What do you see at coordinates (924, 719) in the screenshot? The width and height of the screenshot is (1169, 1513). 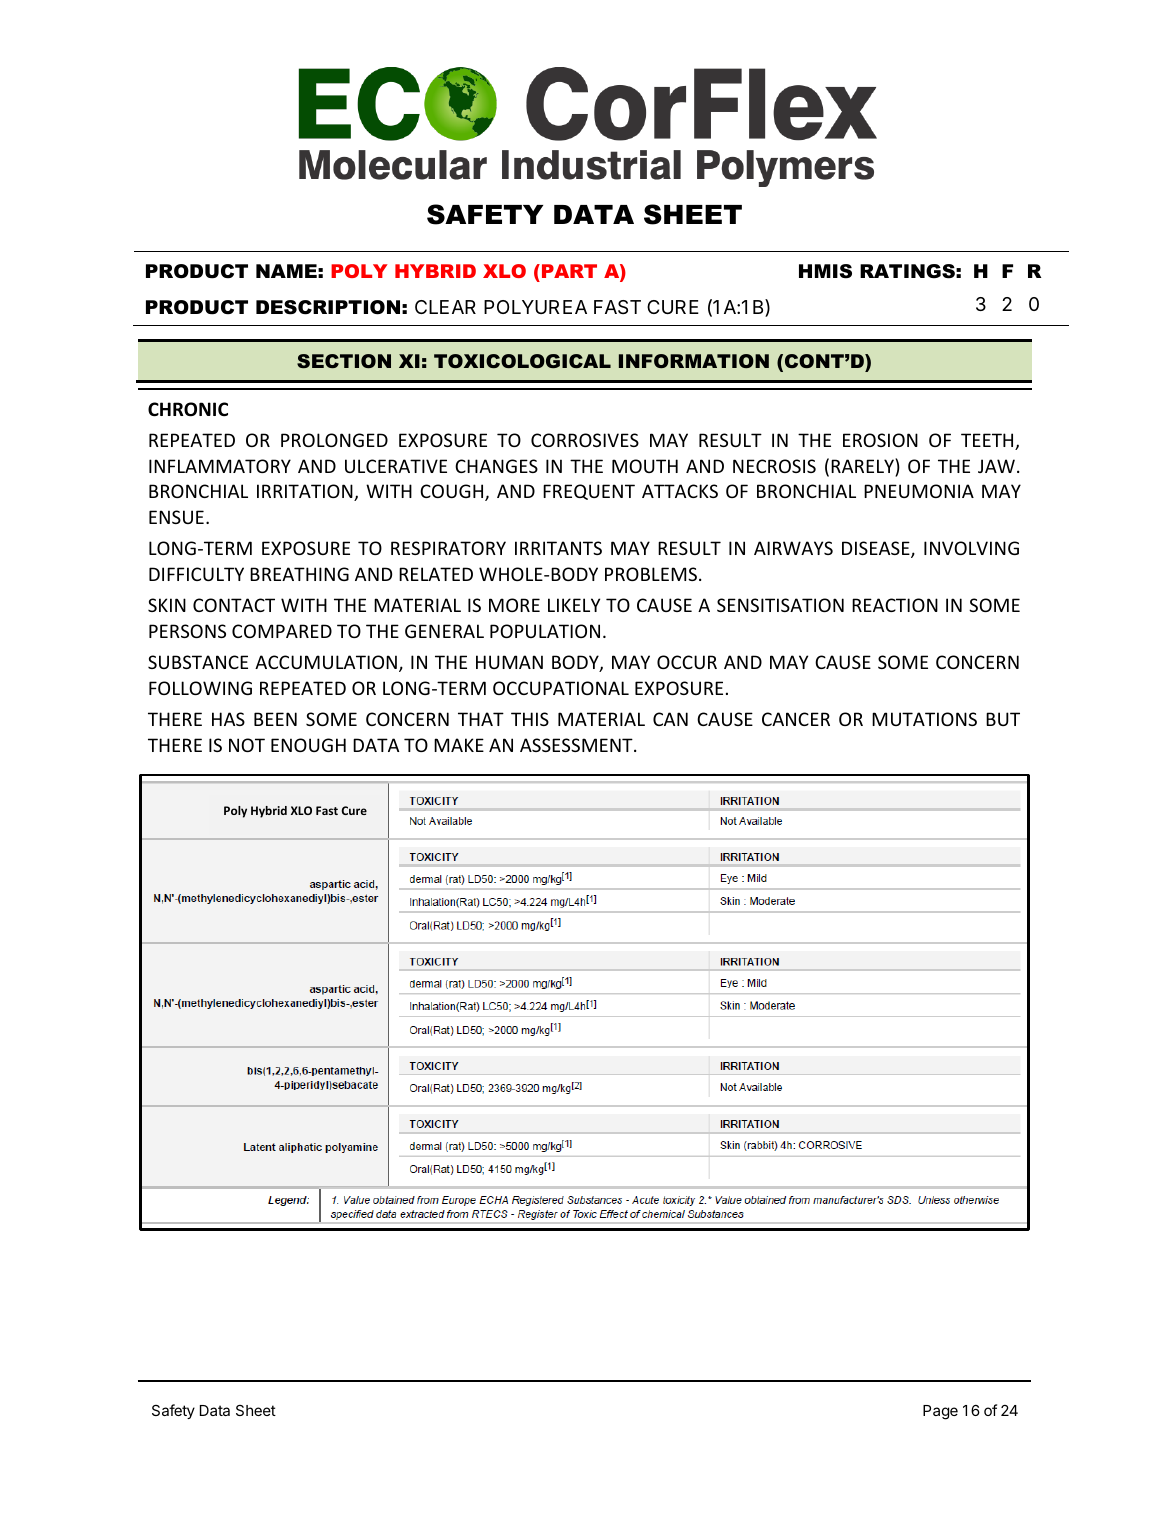 I see `MUTATIONS` at bounding box center [924, 719].
